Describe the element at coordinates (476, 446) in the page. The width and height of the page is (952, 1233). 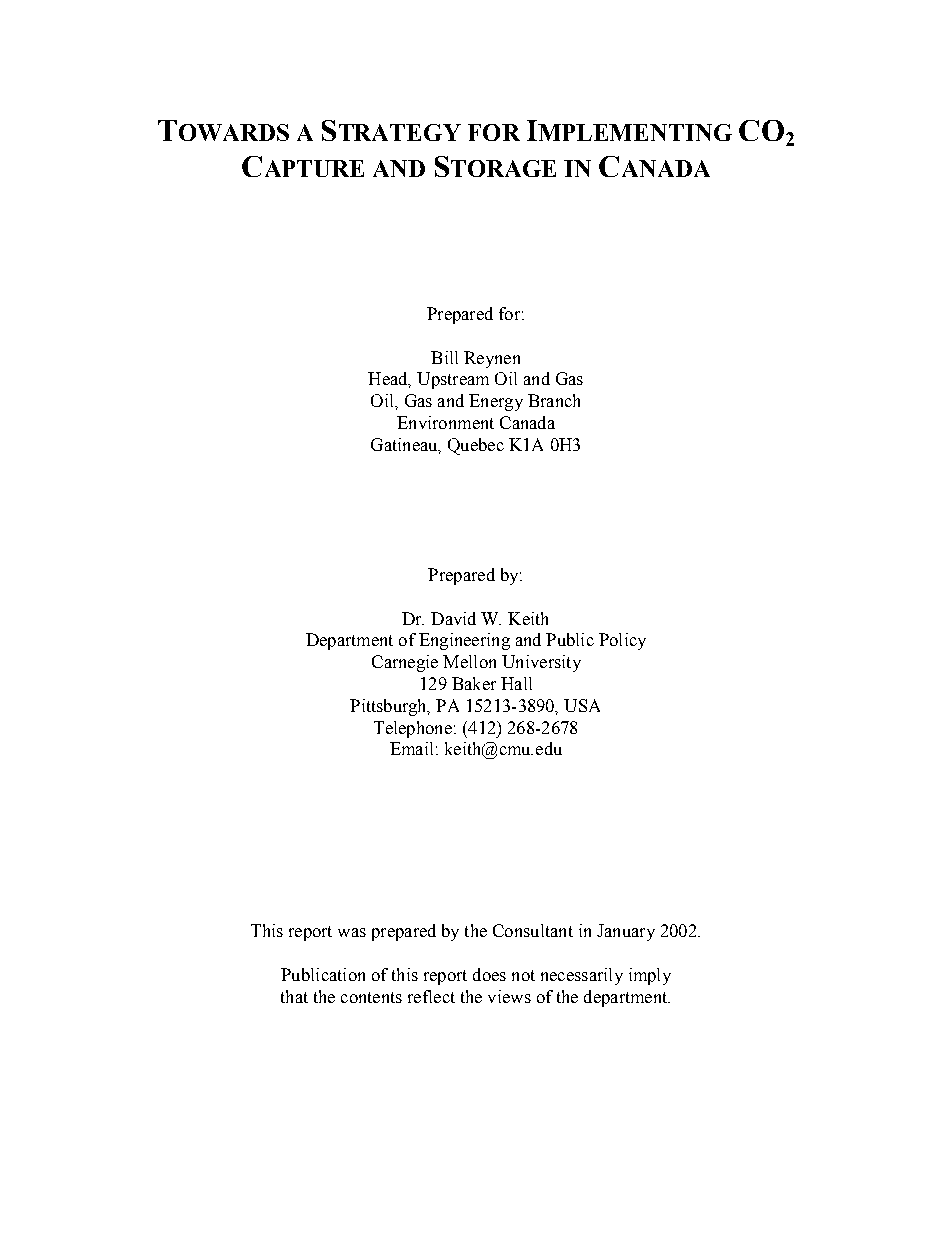
I see `Quebec` at that location.
